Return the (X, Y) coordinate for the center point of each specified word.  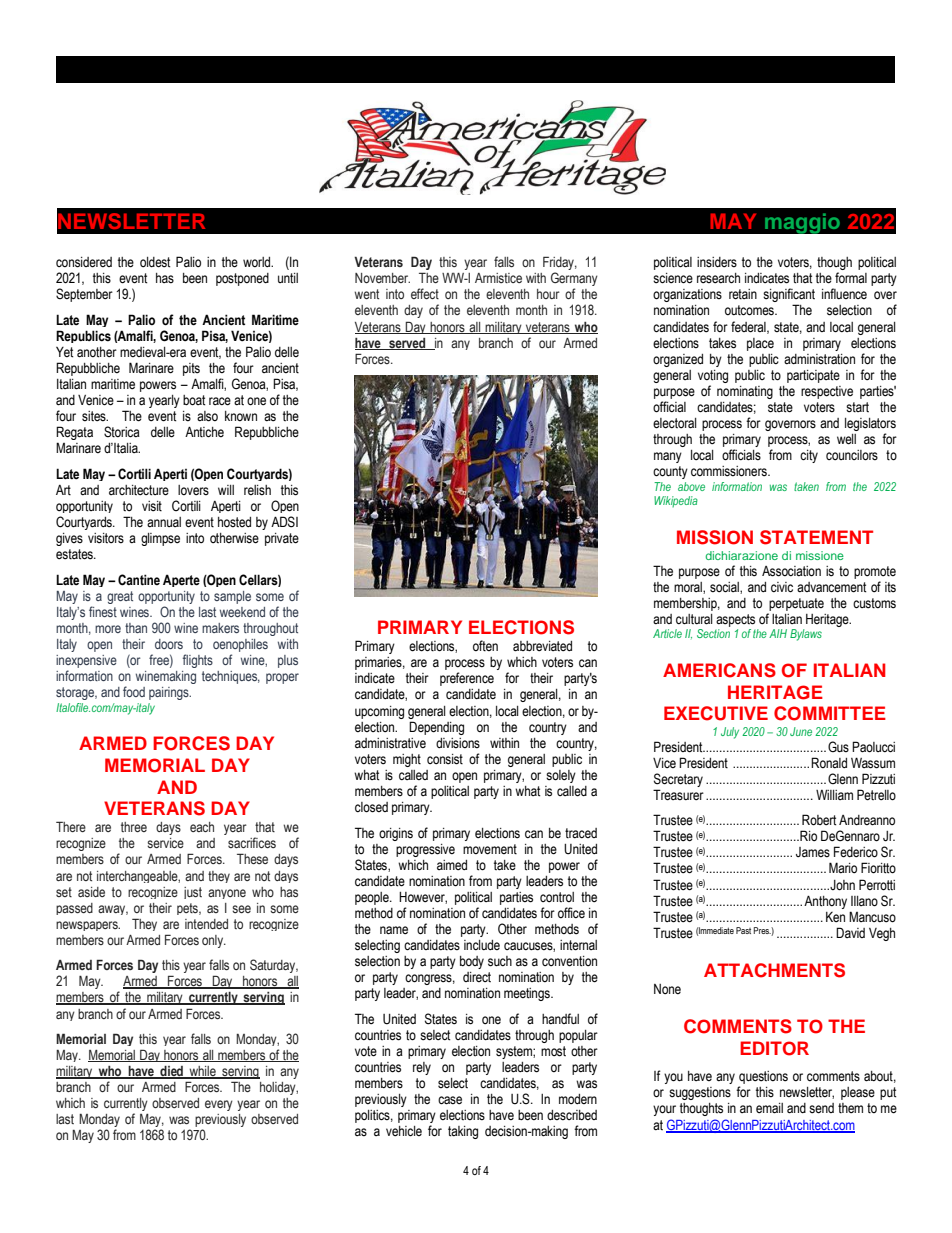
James (813, 852)
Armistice (498, 278)
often (485, 645)
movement (490, 849)
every (219, 1105)
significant (789, 296)
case (450, 1100)
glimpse (160, 539)
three (134, 827)
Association (791, 571)
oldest (155, 262)
